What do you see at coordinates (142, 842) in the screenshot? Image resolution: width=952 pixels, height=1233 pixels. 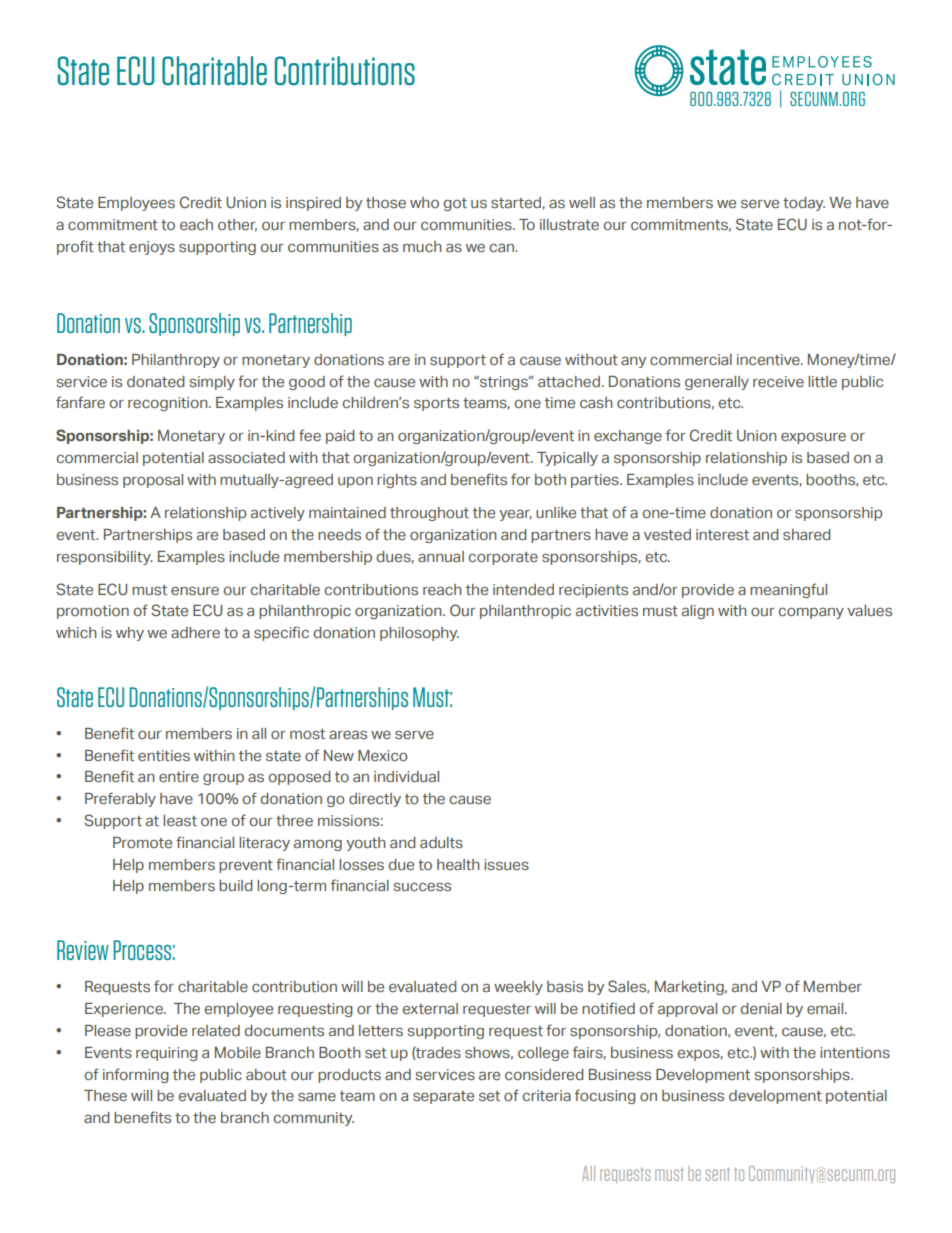 I see `Promote` at bounding box center [142, 842].
